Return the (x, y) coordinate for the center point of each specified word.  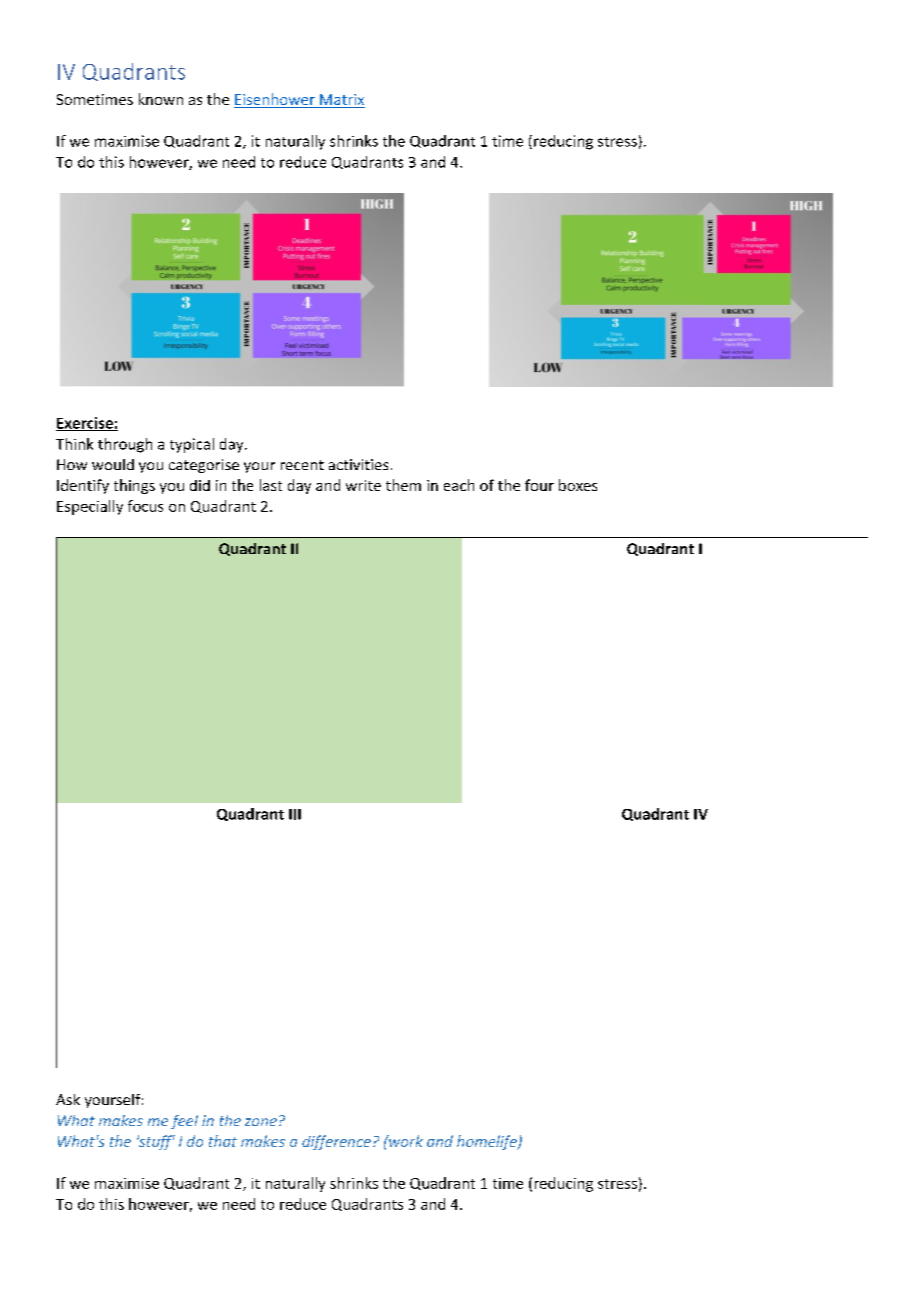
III (295, 814)
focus (145, 506)
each (459, 485)
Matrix (341, 101)
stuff (156, 1142)
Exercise (85, 424)
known (161, 99)
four (539, 485)
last (271, 485)
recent (302, 465)
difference (336, 1142)
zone (261, 1122)
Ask (68, 1099)
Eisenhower (275, 100)
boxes (578, 485)
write (363, 485)
